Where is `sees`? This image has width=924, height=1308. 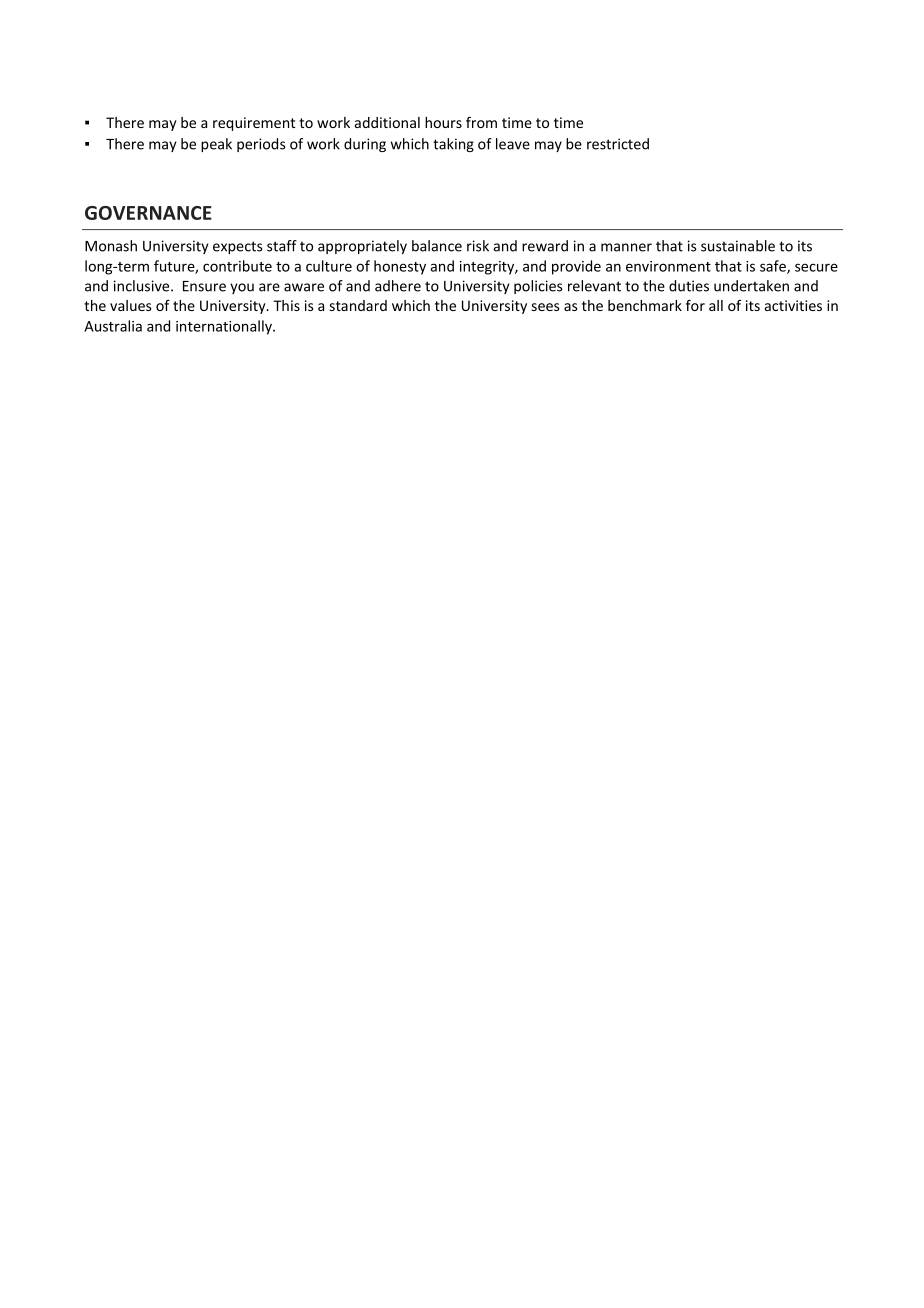
sees is located at coordinates (545, 307).
